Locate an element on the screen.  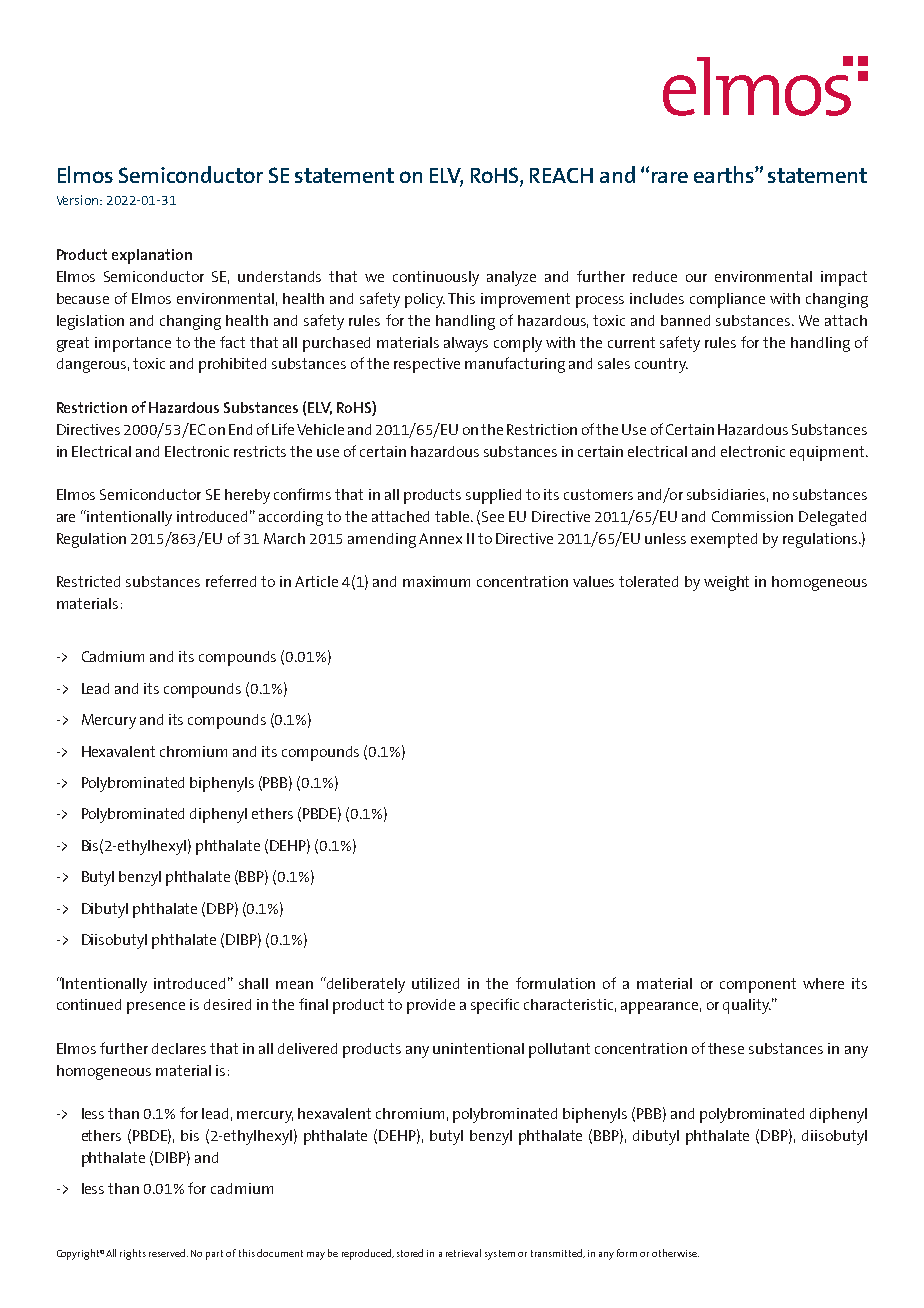
referred is located at coordinates (231, 581).
